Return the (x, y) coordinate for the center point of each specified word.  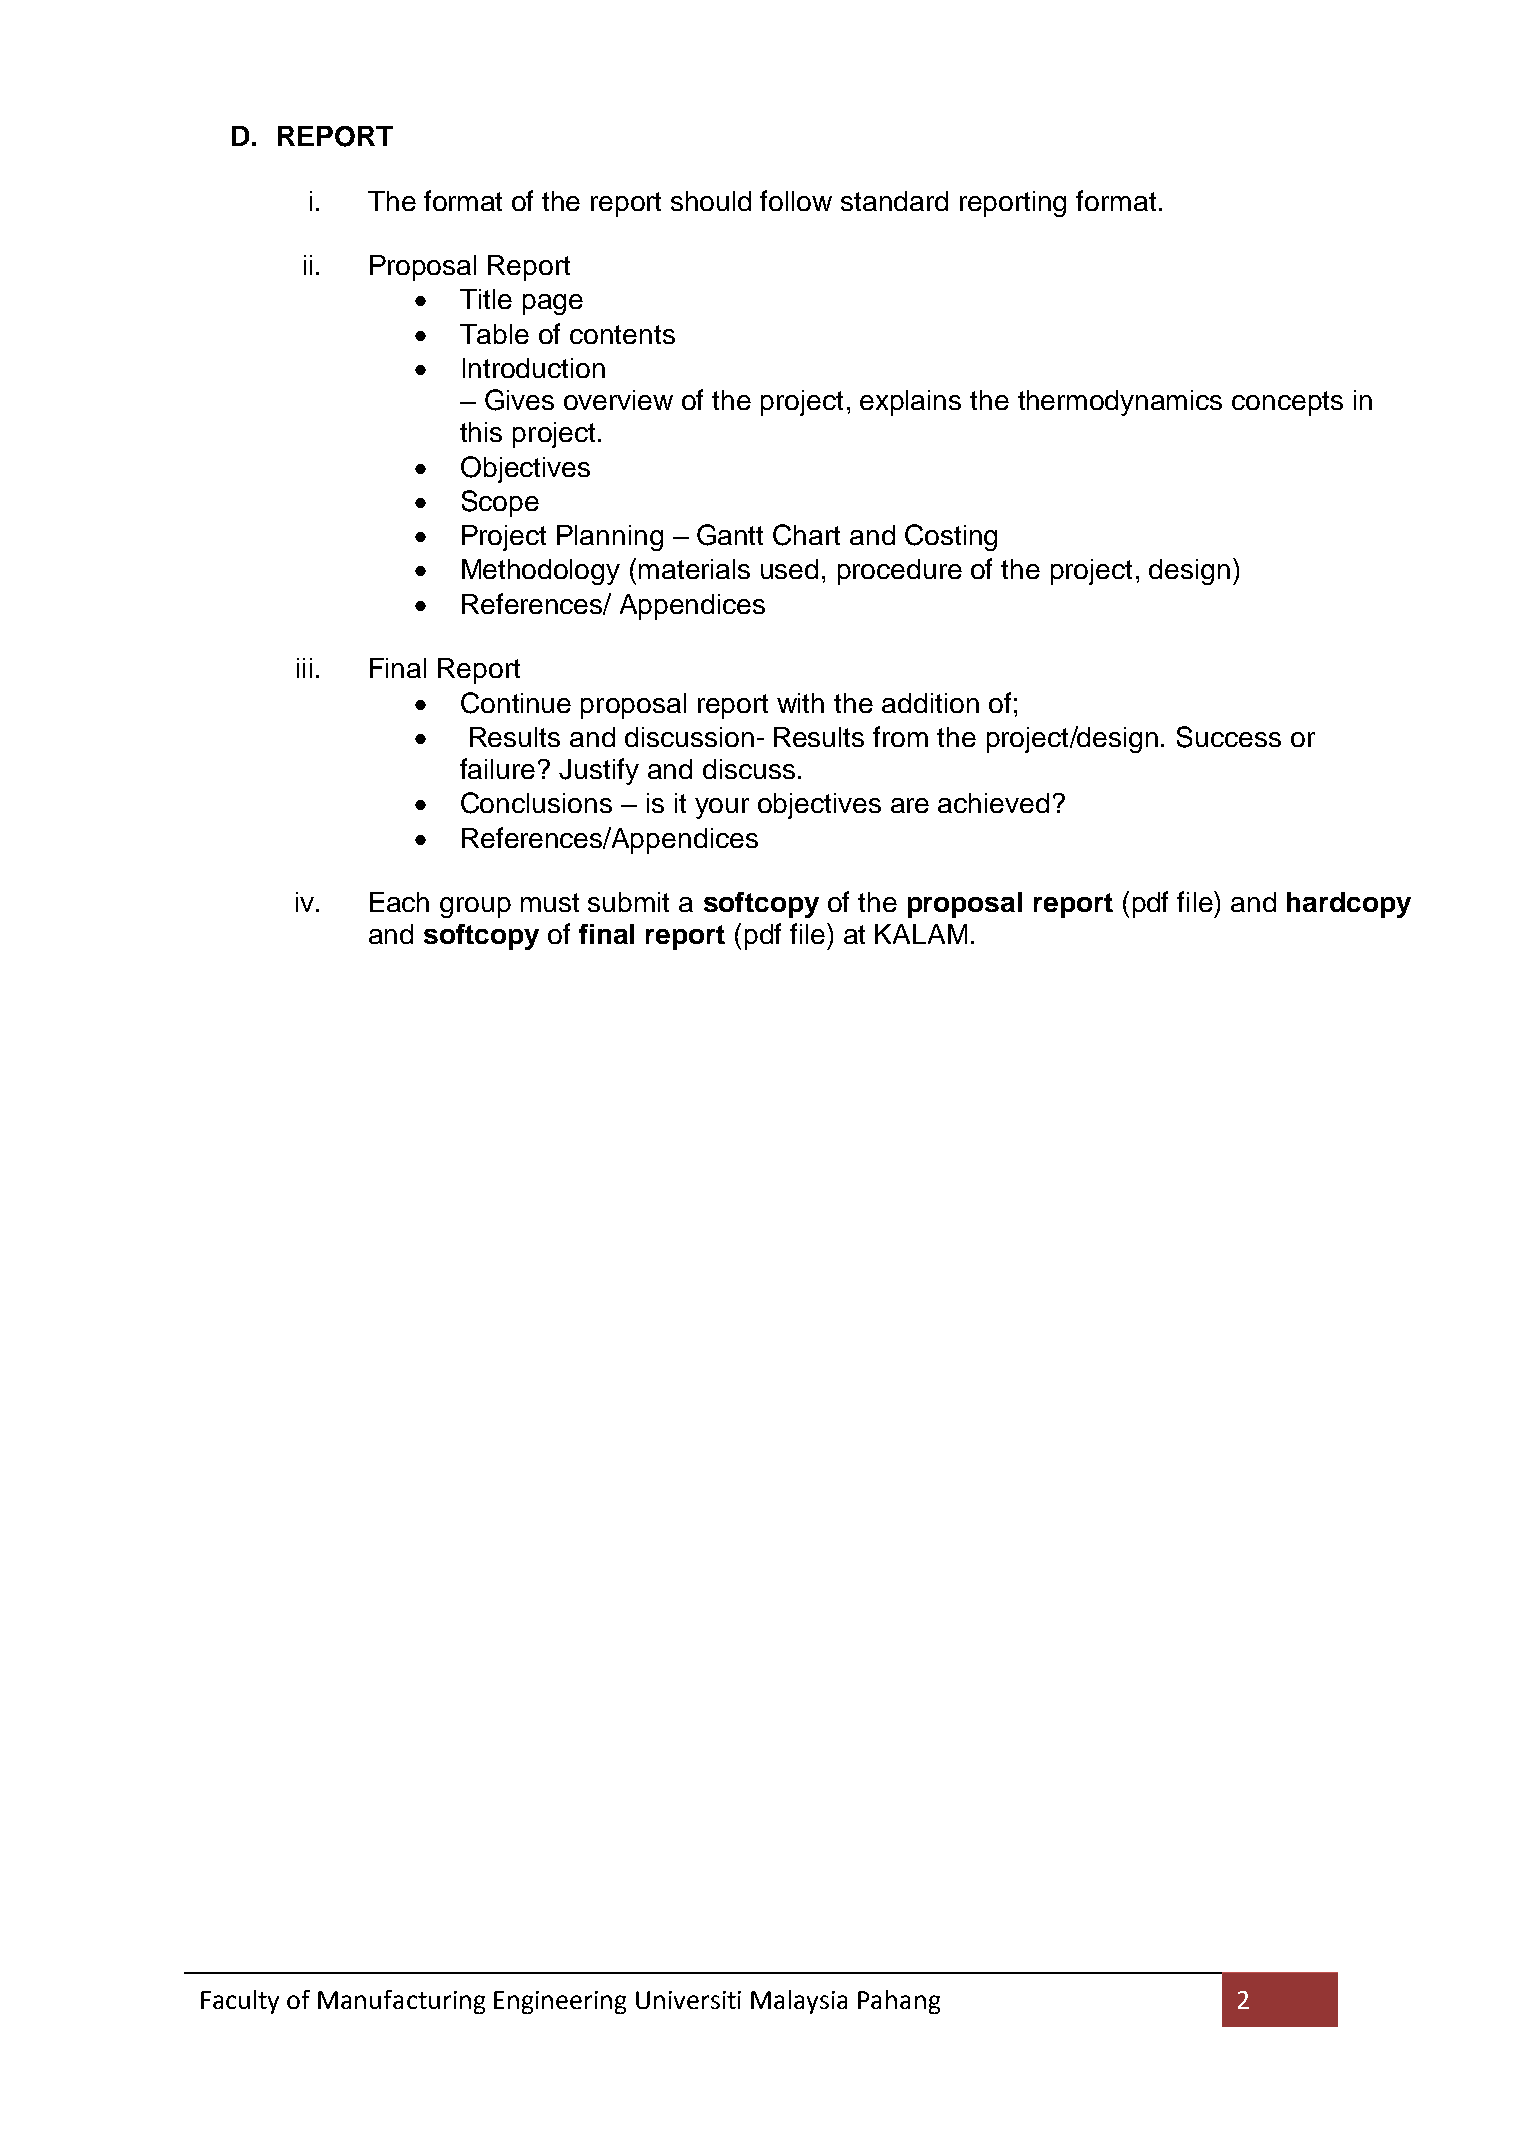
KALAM (921, 934)
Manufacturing (401, 2002)
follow (796, 200)
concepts (1287, 403)
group (475, 907)
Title (486, 299)
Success (1229, 737)
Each (399, 902)
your (722, 808)
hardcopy (1349, 905)
